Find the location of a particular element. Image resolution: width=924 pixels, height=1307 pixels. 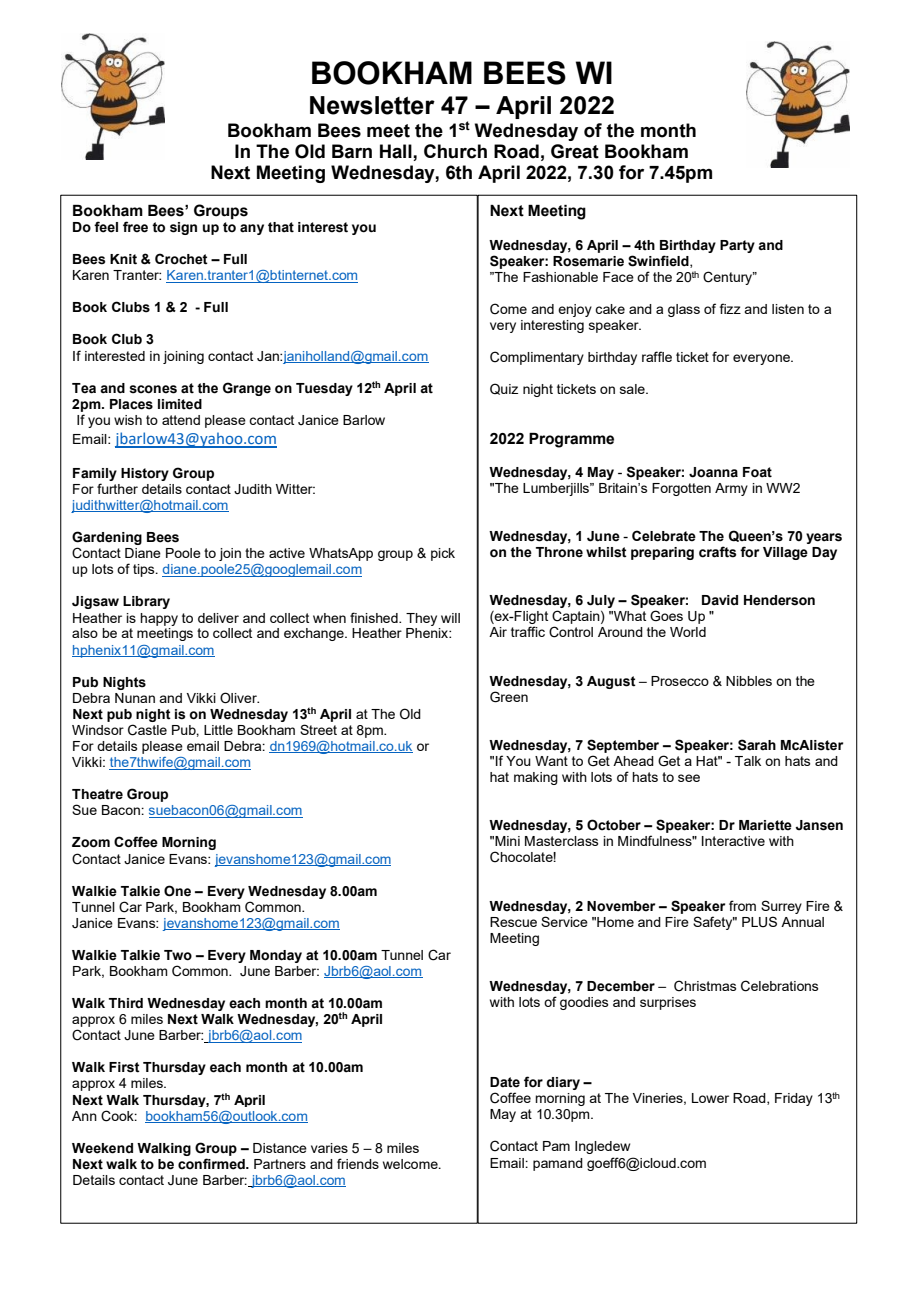

from is located at coordinates (742, 905).
